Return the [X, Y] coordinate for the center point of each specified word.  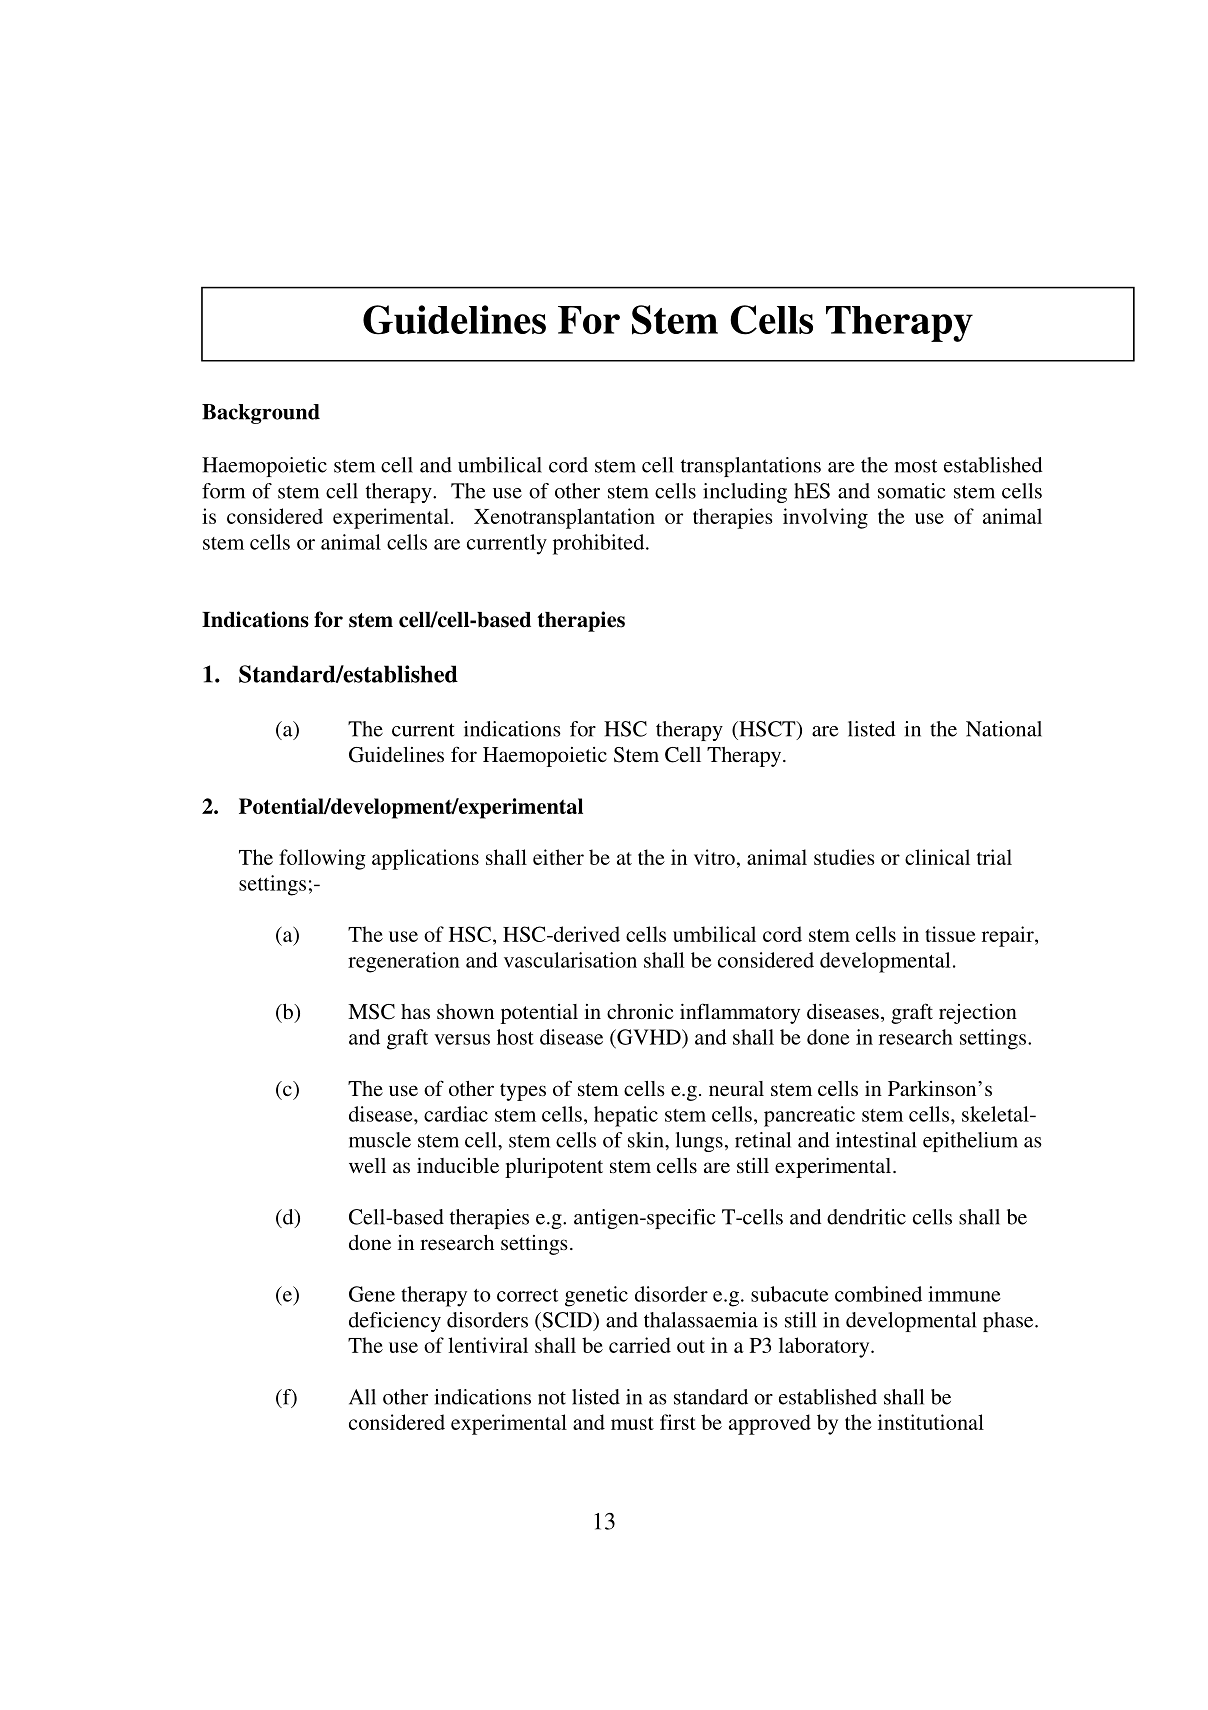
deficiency [395, 1322]
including [745, 493]
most [916, 466]
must [632, 1423]
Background [261, 414]
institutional [931, 1422]
